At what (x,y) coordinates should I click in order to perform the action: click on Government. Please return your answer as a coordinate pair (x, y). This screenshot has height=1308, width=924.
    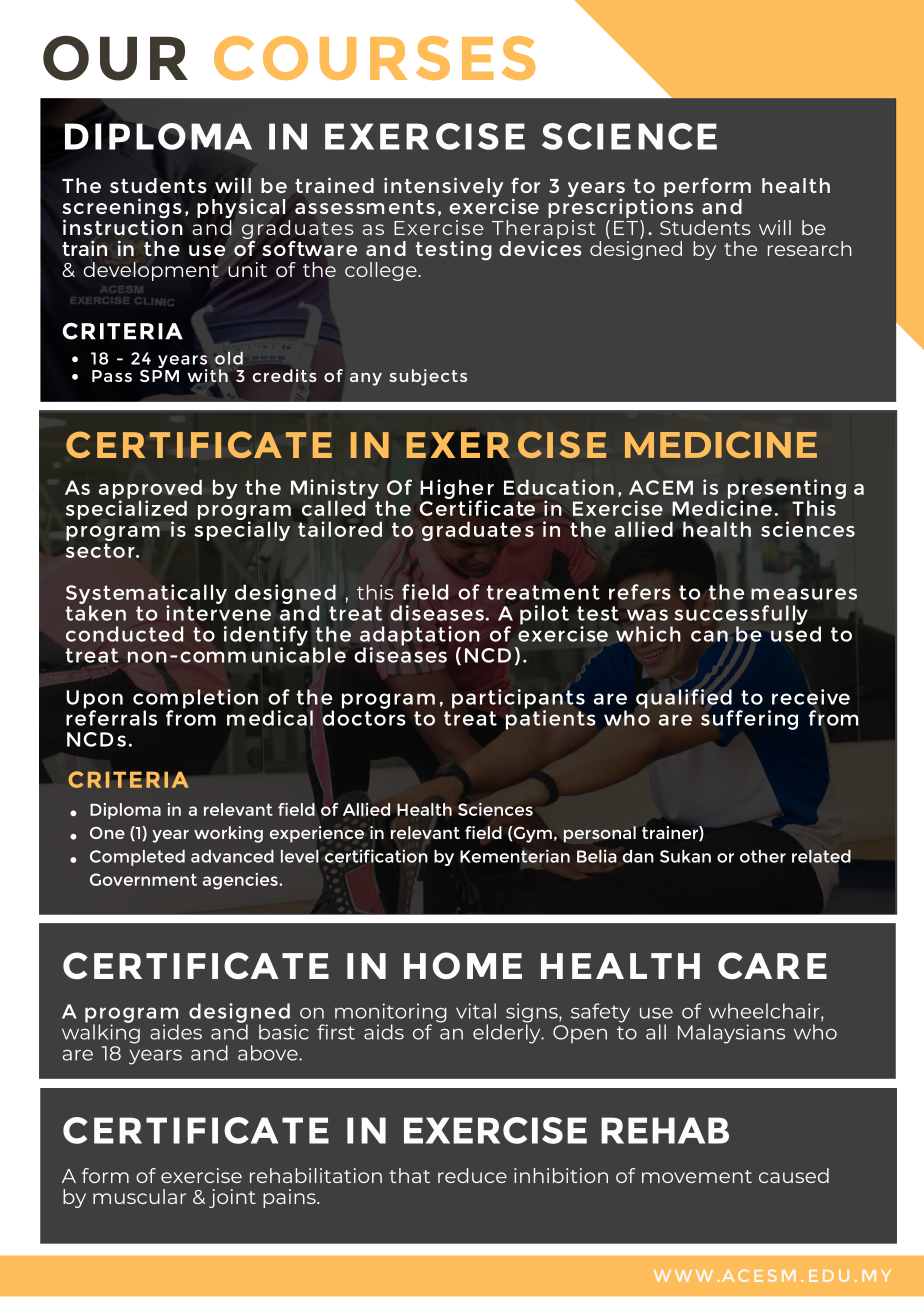
    Looking at the image, I should click on (143, 879).
